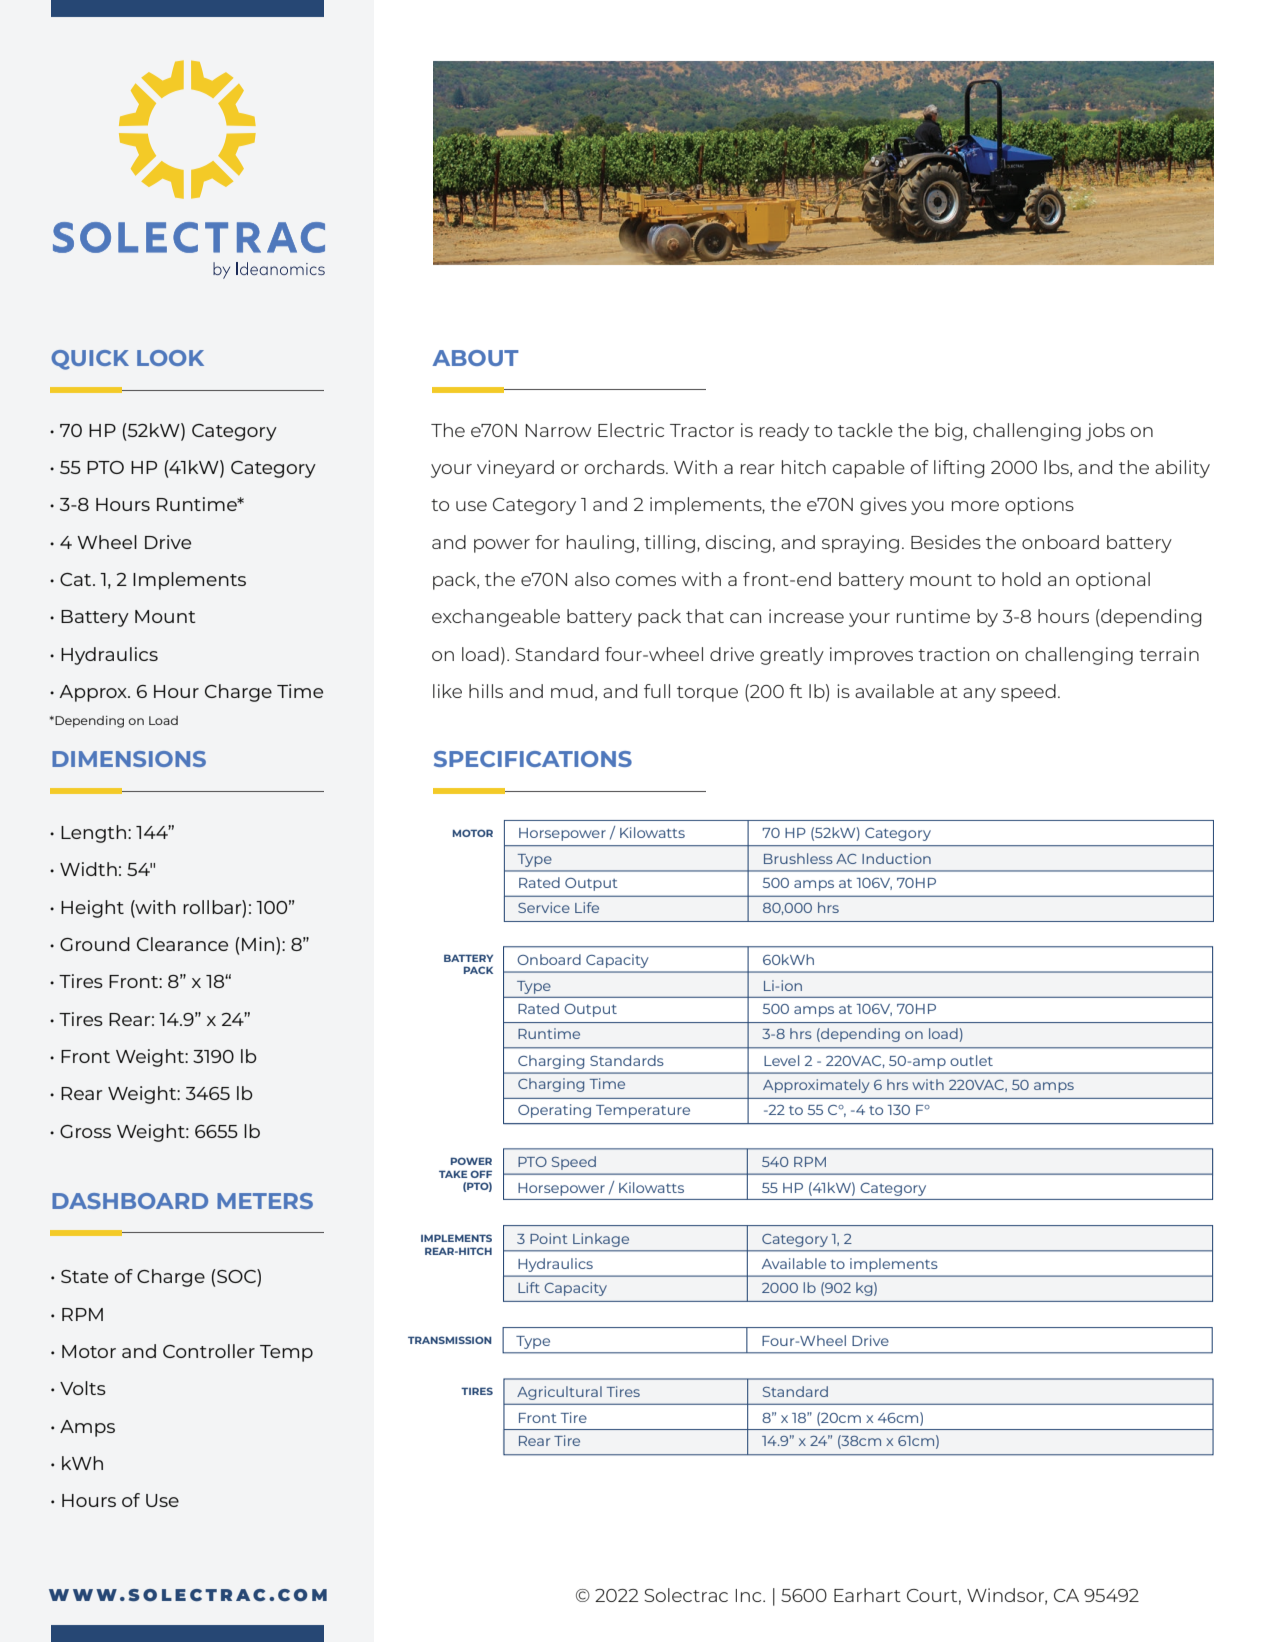 Image resolution: width=1269 pixels, height=1642 pixels. I want to click on Agricultural, so click(559, 1393).
